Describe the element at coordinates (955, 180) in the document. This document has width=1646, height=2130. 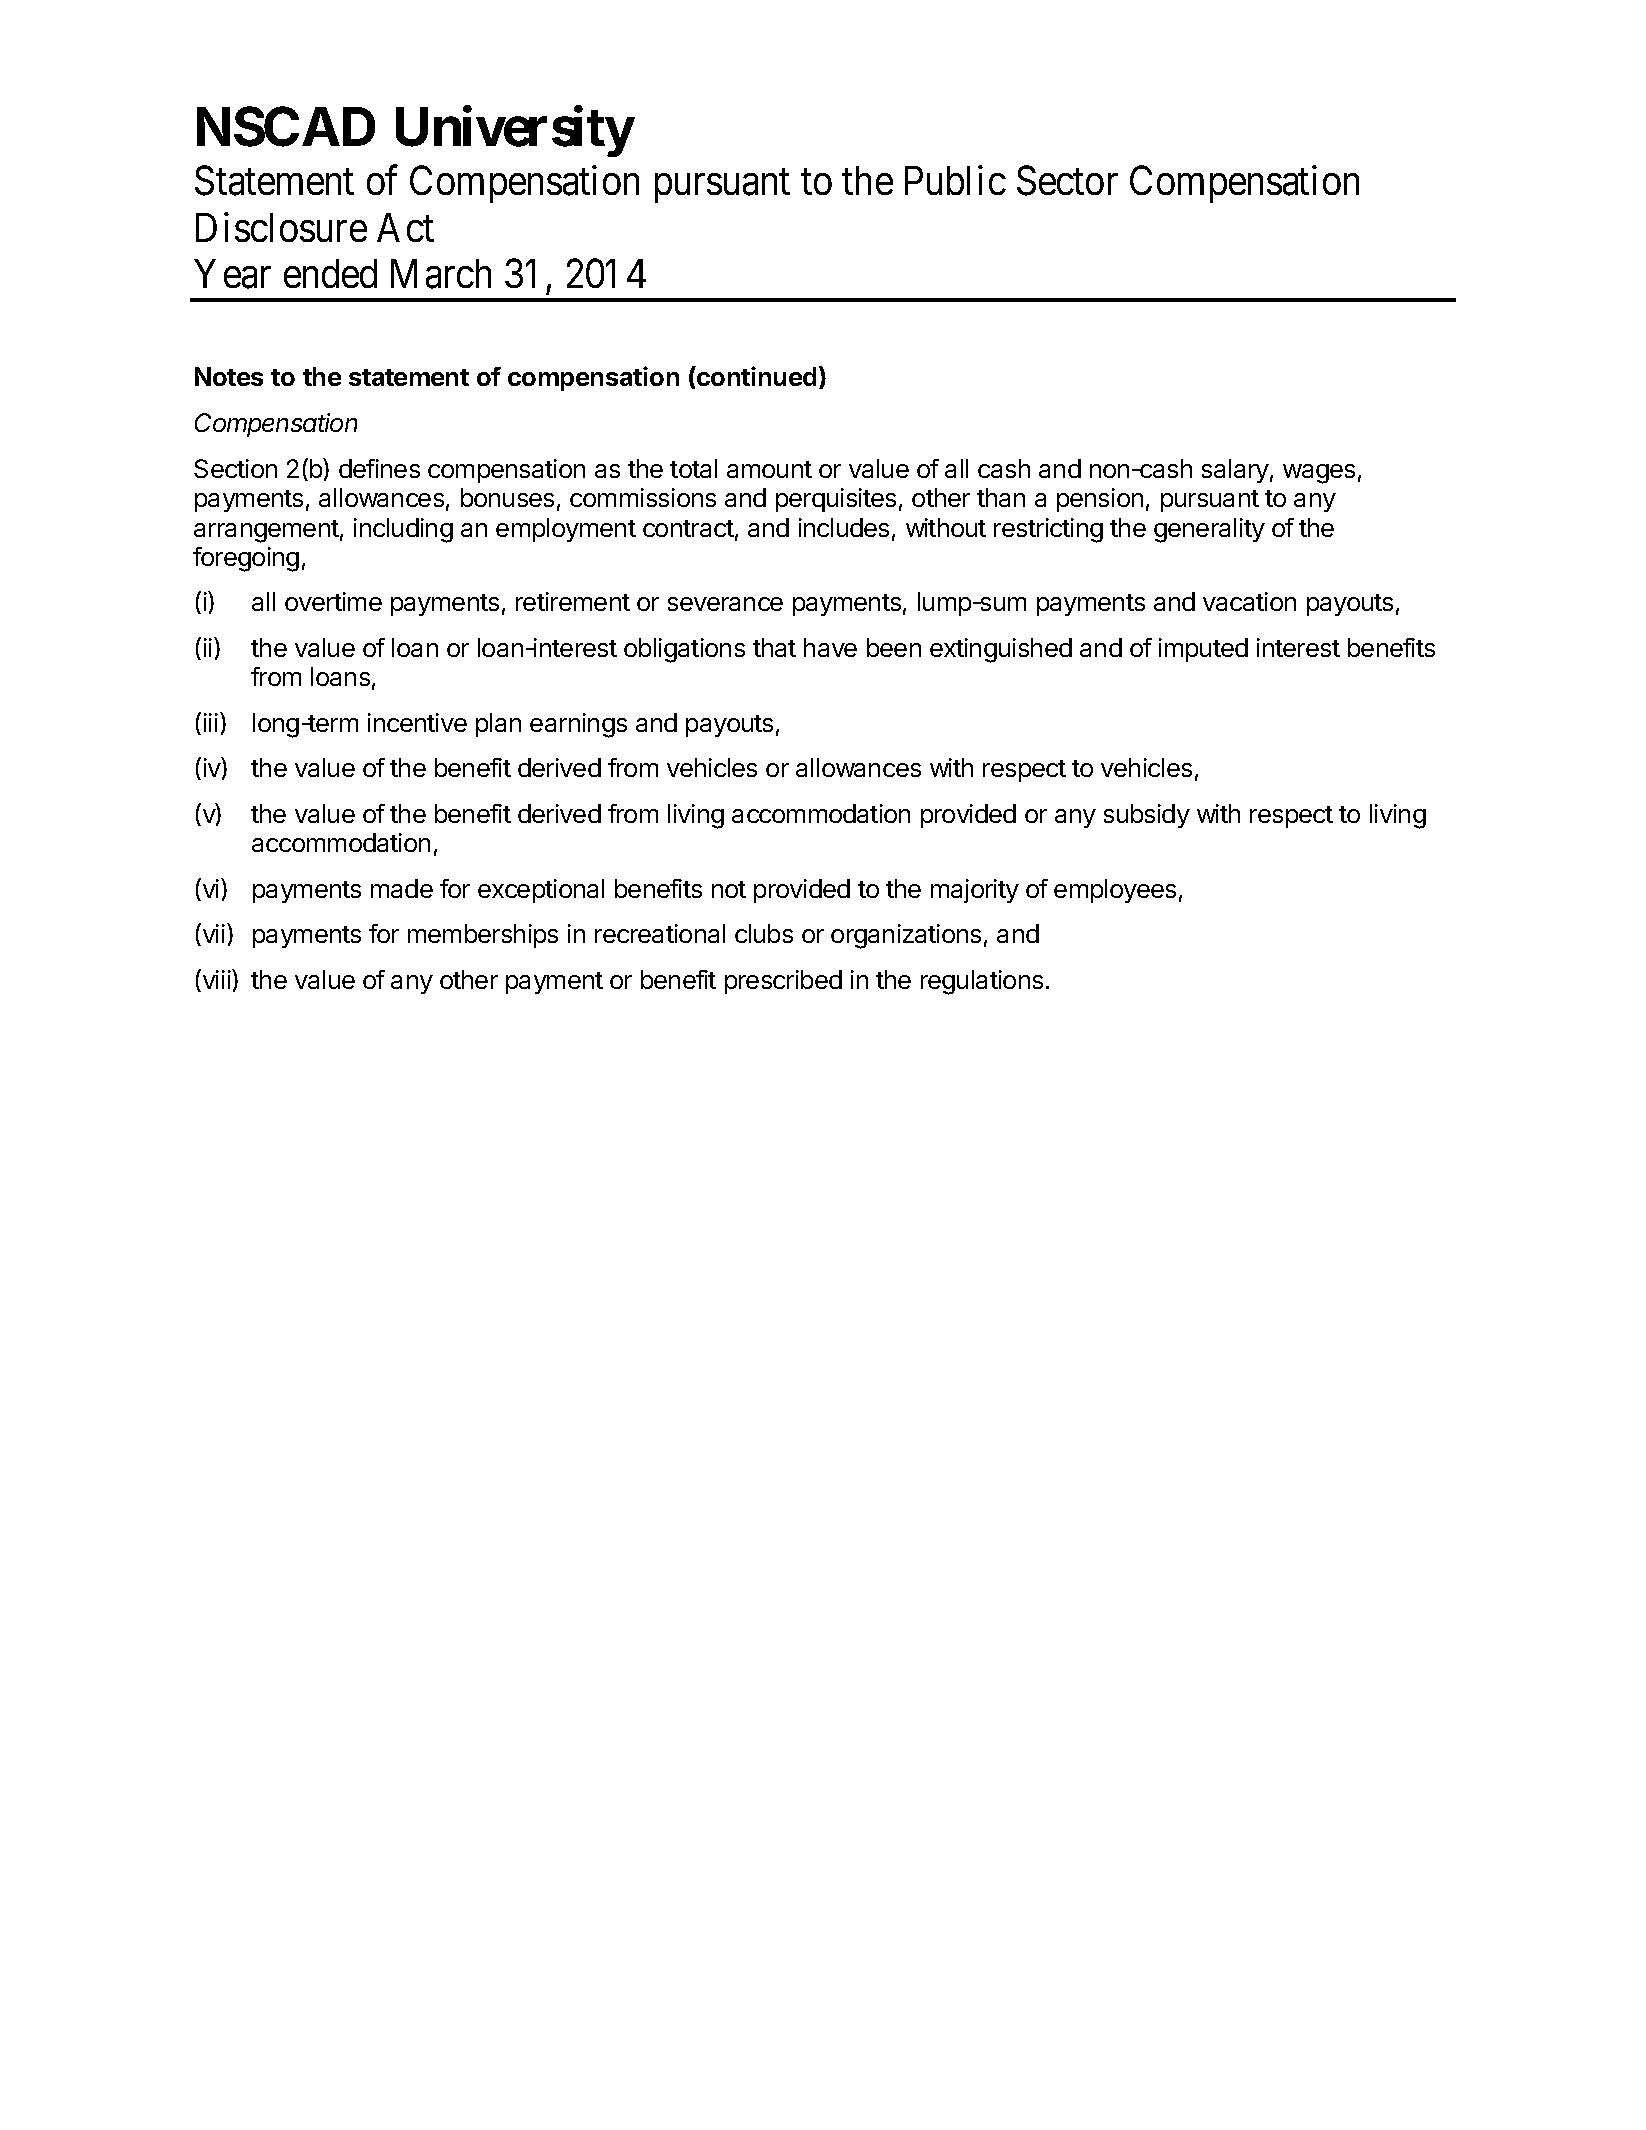
I see `Public` at that location.
